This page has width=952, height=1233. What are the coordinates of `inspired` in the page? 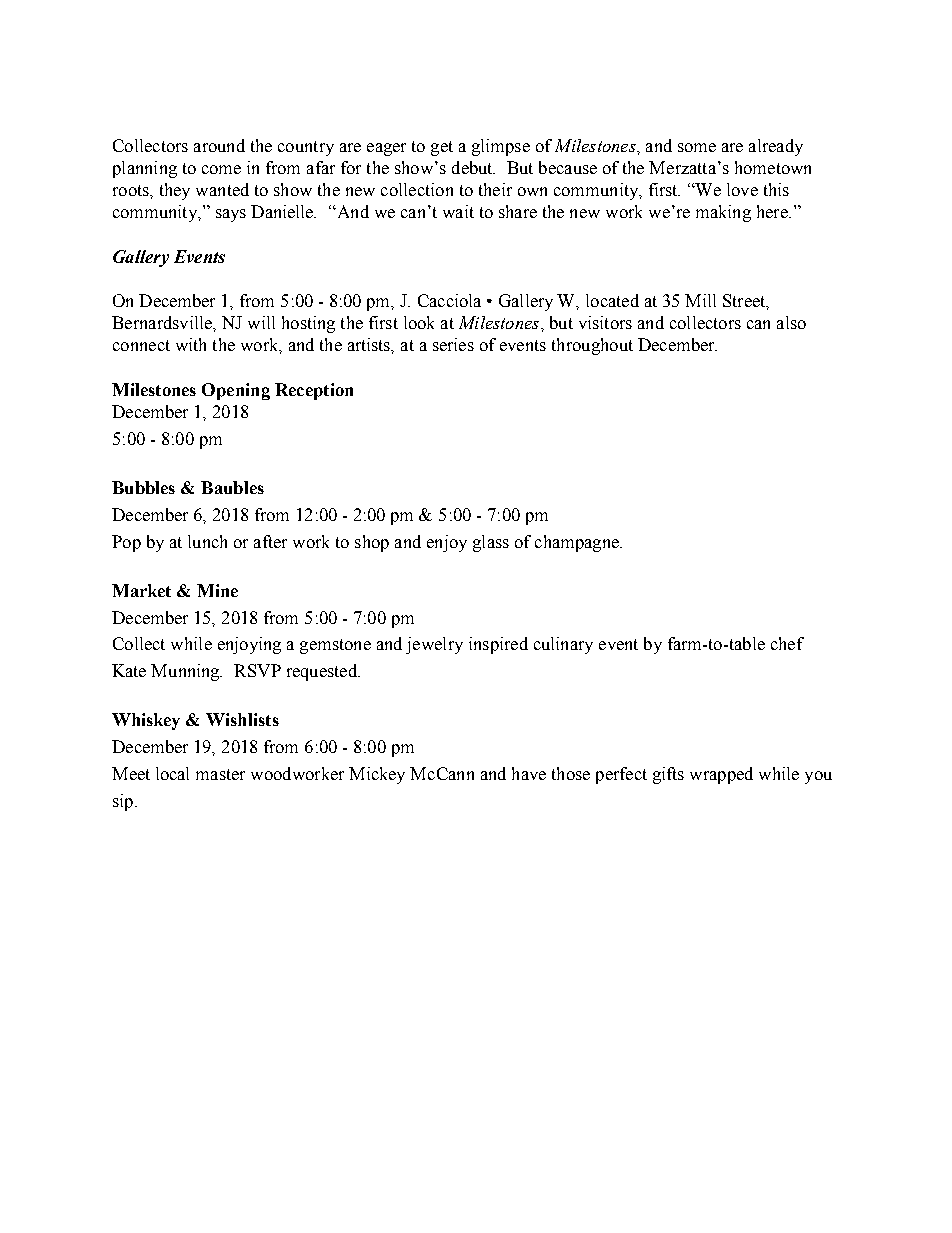 It's located at (498, 645).
